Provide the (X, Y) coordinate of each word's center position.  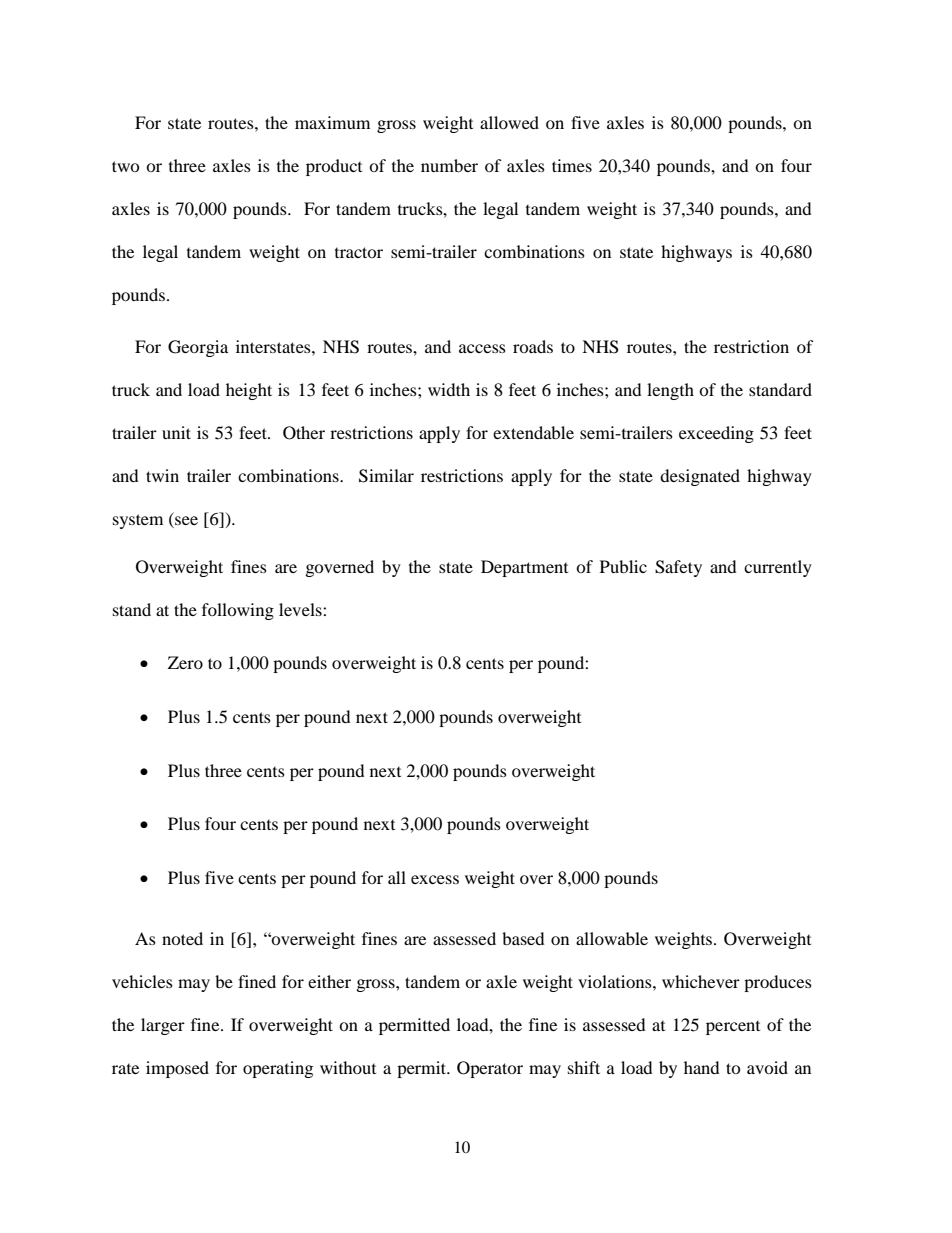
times (572, 165)
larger (163, 1026)
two (125, 166)
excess (435, 879)
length (670, 391)
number (449, 165)
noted (182, 938)
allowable (612, 938)
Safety (678, 568)
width (449, 389)
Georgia (198, 348)
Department (524, 568)
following (238, 611)
